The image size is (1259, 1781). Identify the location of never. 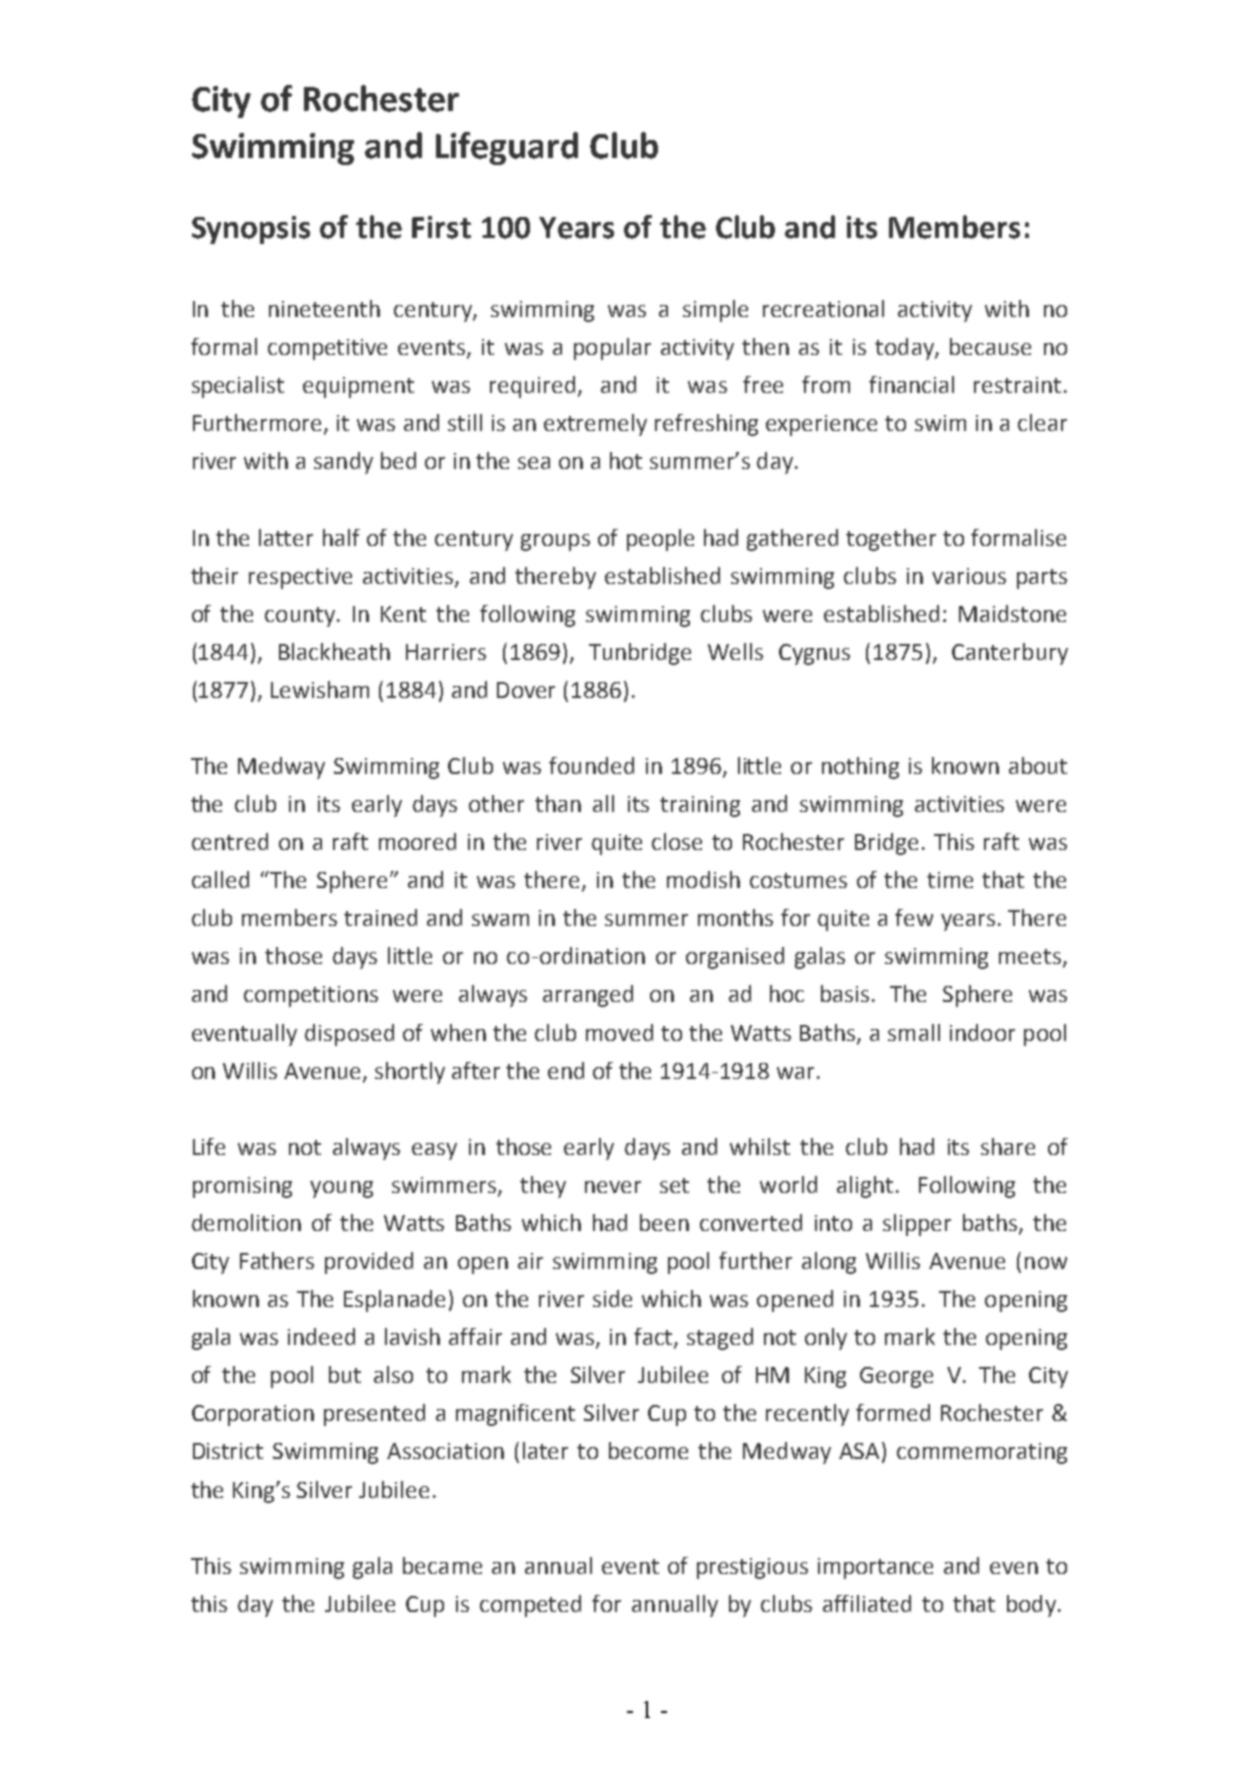
(613, 1187).
